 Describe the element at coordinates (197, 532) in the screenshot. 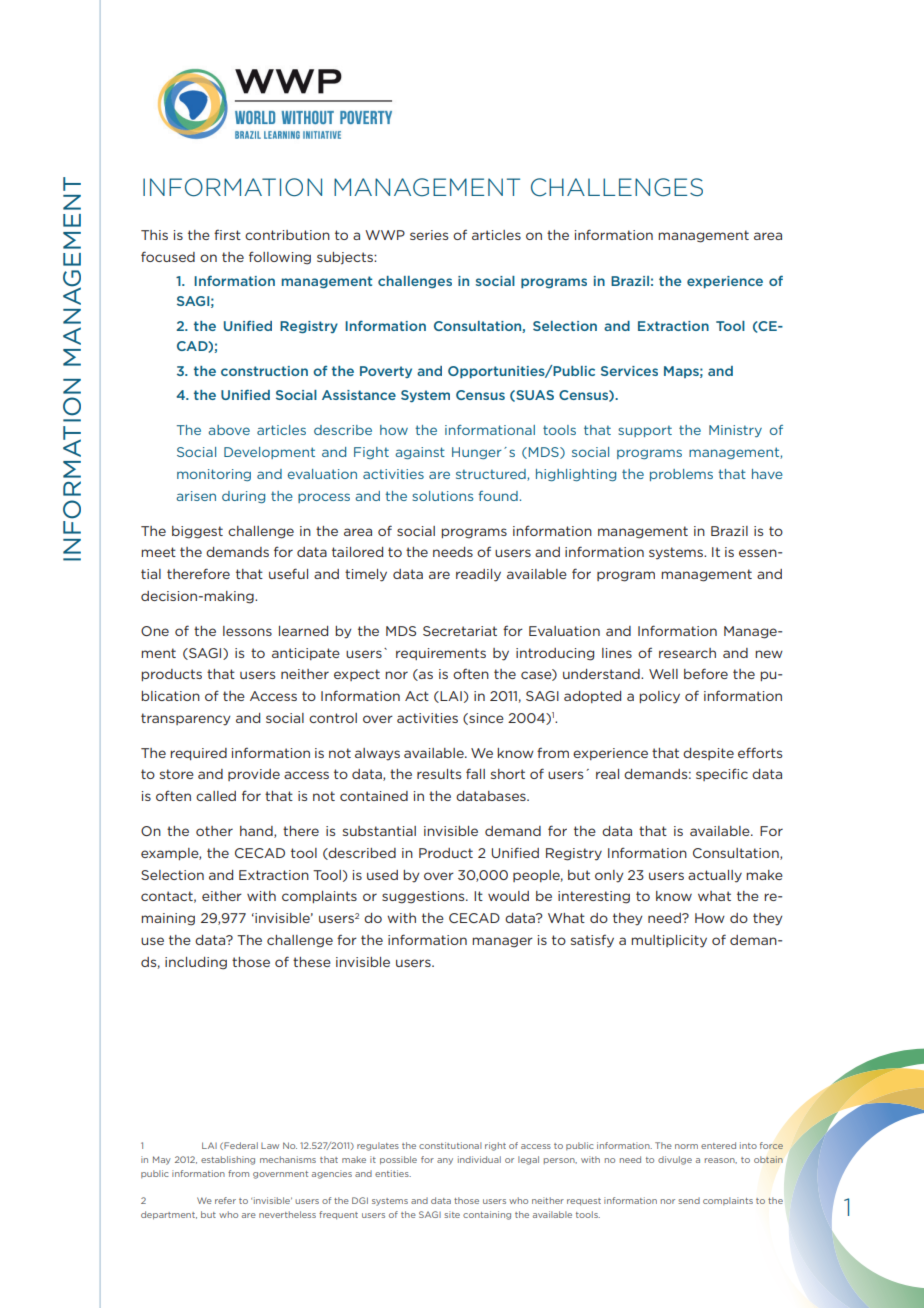

I see `biggest` at that location.
